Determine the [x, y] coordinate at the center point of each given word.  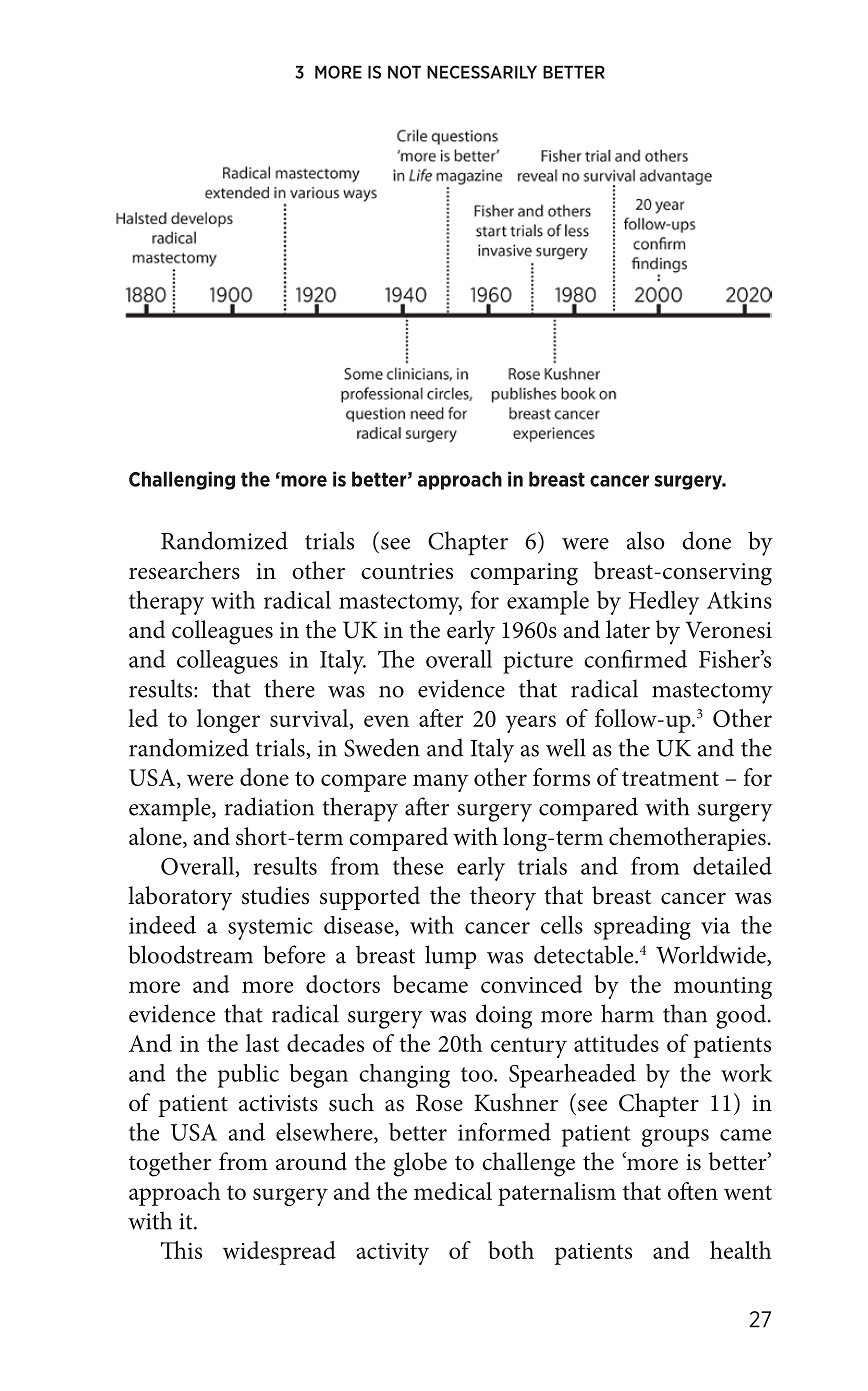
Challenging [182, 480]
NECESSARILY [482, 72]
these [418, 866]
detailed [732, 866]
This [181, 1250]
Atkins [739, 600]
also [645, 540]
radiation [269, 806]
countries [407, 571]
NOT [404, 72]
